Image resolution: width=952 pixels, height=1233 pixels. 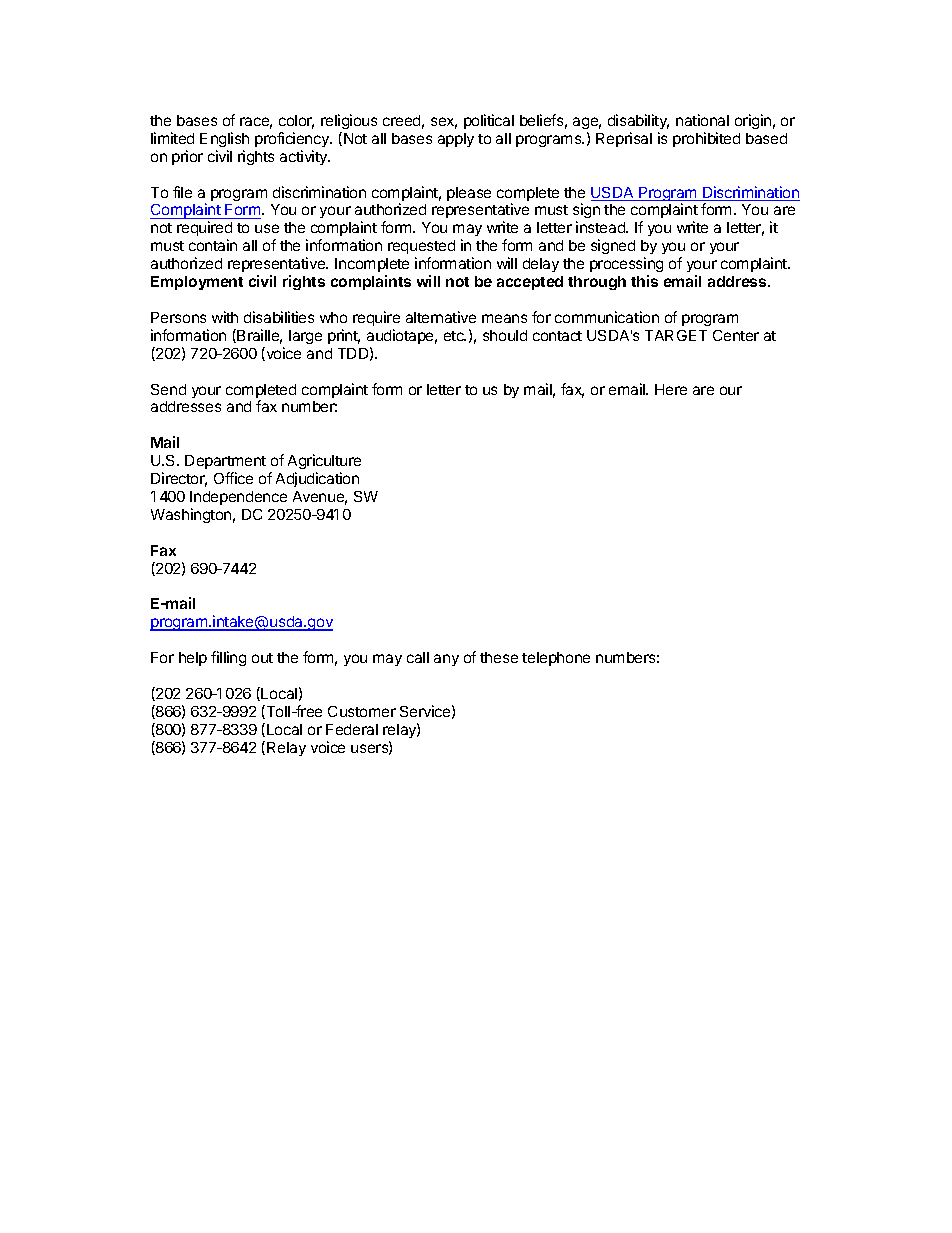 I want to click on English, so click(x=224, y=139).
